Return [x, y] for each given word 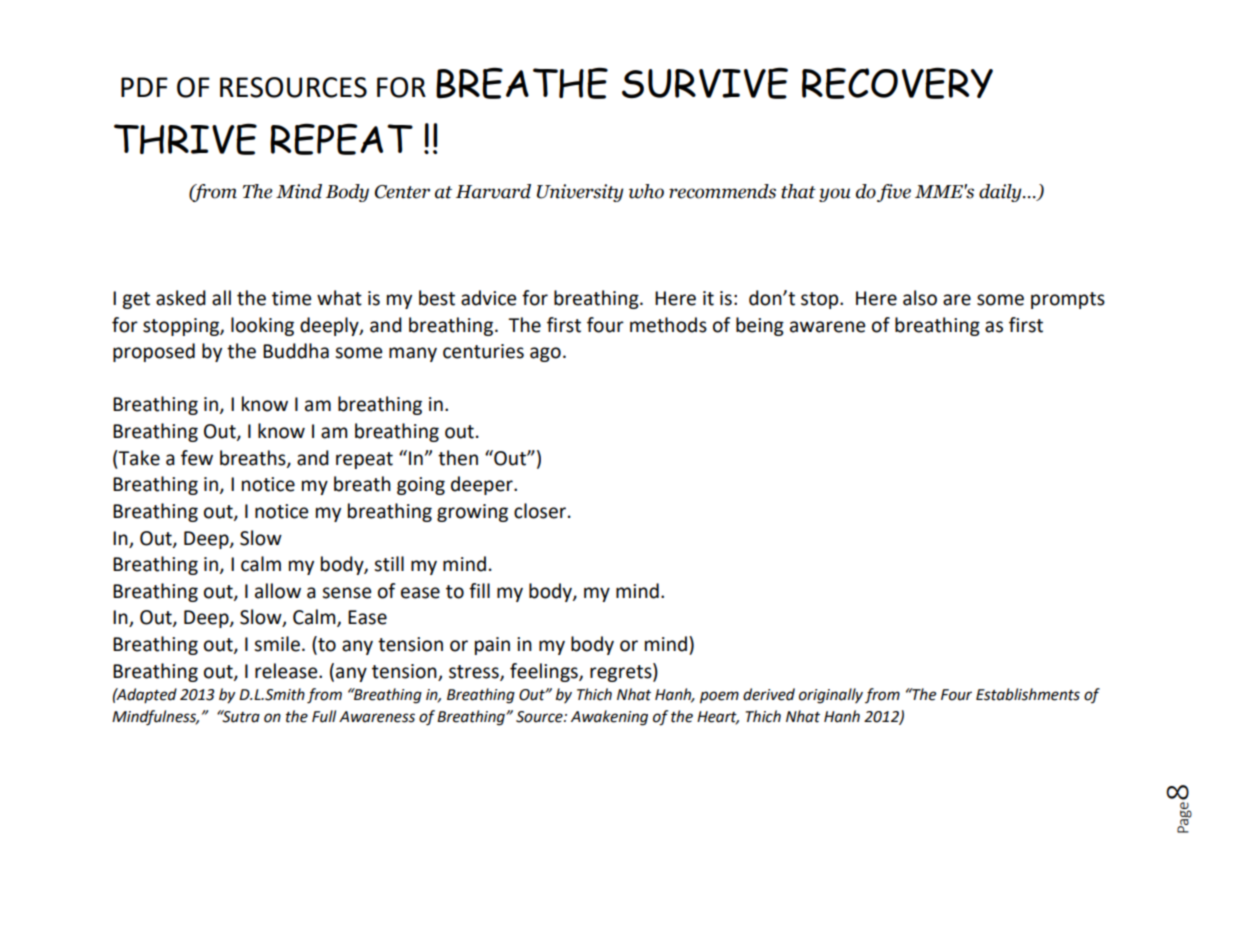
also [920, 298]
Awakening [609, 718]
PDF [144, 87]
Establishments [1028, 694]
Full [324, 716]
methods [668, 325]
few [197, 458]
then [458, 458]
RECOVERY [897, 83]
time [291, 298]
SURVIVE [705, 83]
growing [472, 513]
